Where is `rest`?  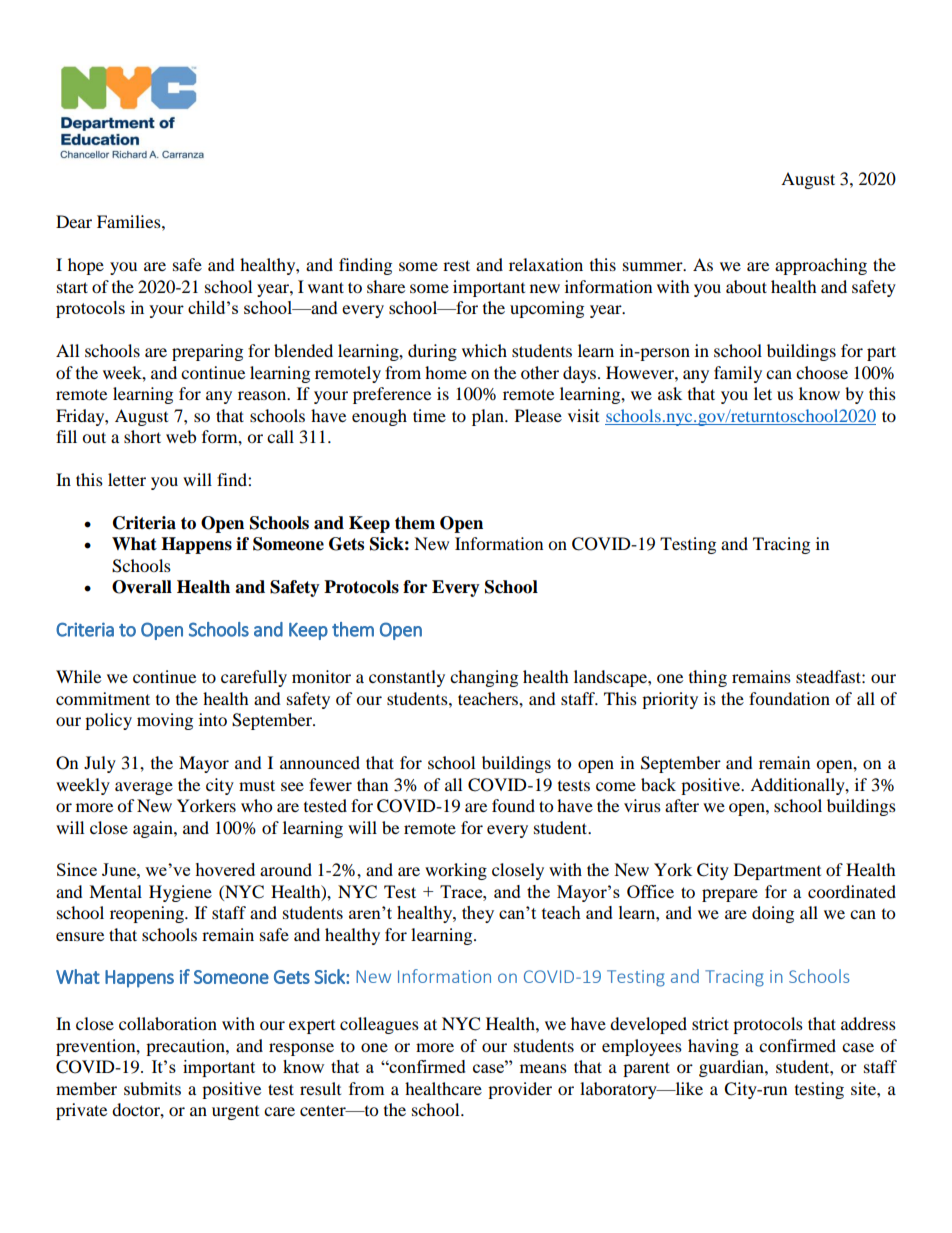 rest is located at coordinates (456, 265).
